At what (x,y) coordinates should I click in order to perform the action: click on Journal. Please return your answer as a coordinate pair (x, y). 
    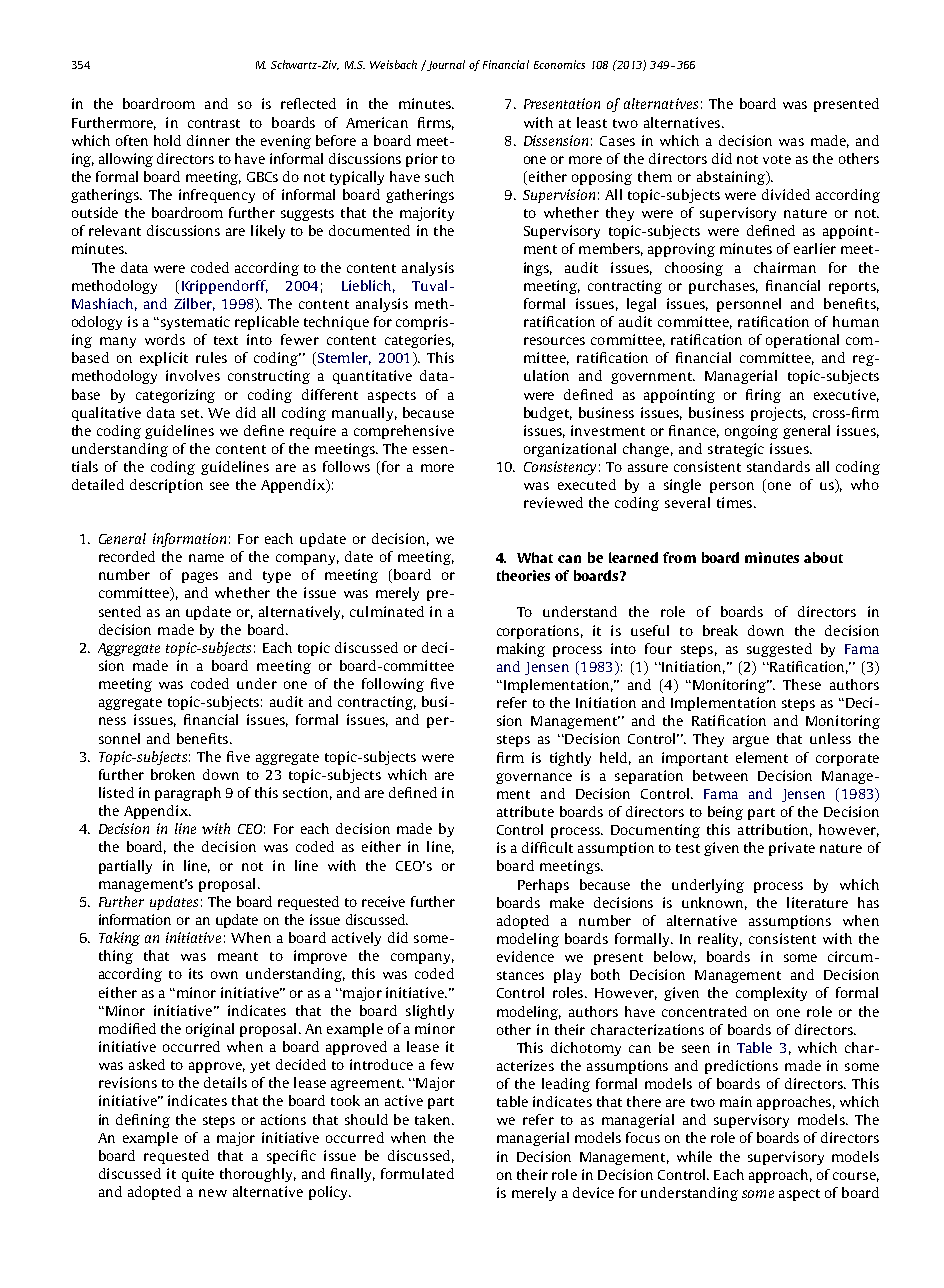
    Looking at the image, I should click on (445, 65).
